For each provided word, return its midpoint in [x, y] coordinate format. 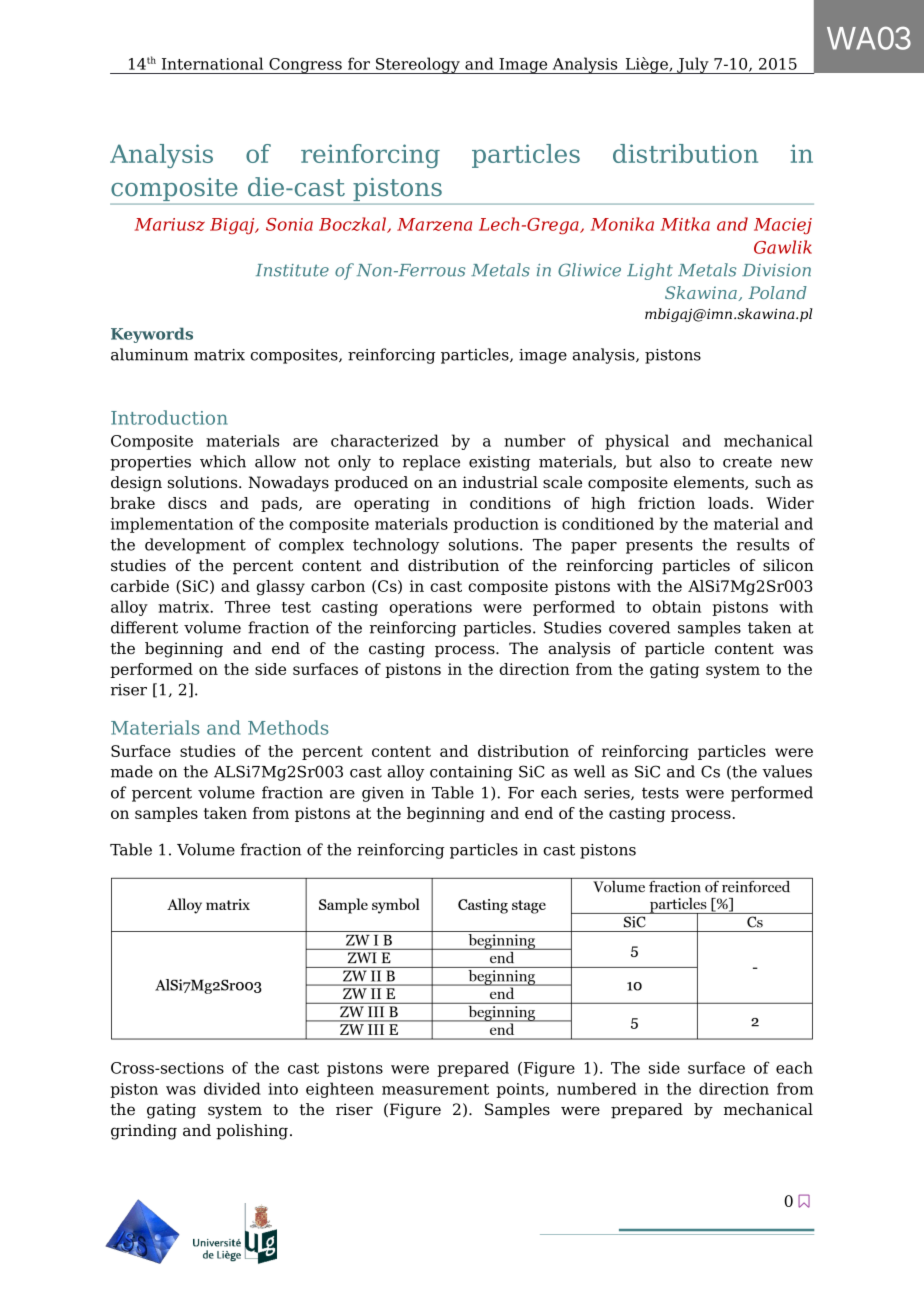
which [223, 461]
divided [232, 1088]
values [787, 771]
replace [431, 463]
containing [471, 773]
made [132, 771]
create [747, 462]
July [693, 65]
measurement [435, 1089]
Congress [305, 66]
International [212, 63]
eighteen [340, 1090]
